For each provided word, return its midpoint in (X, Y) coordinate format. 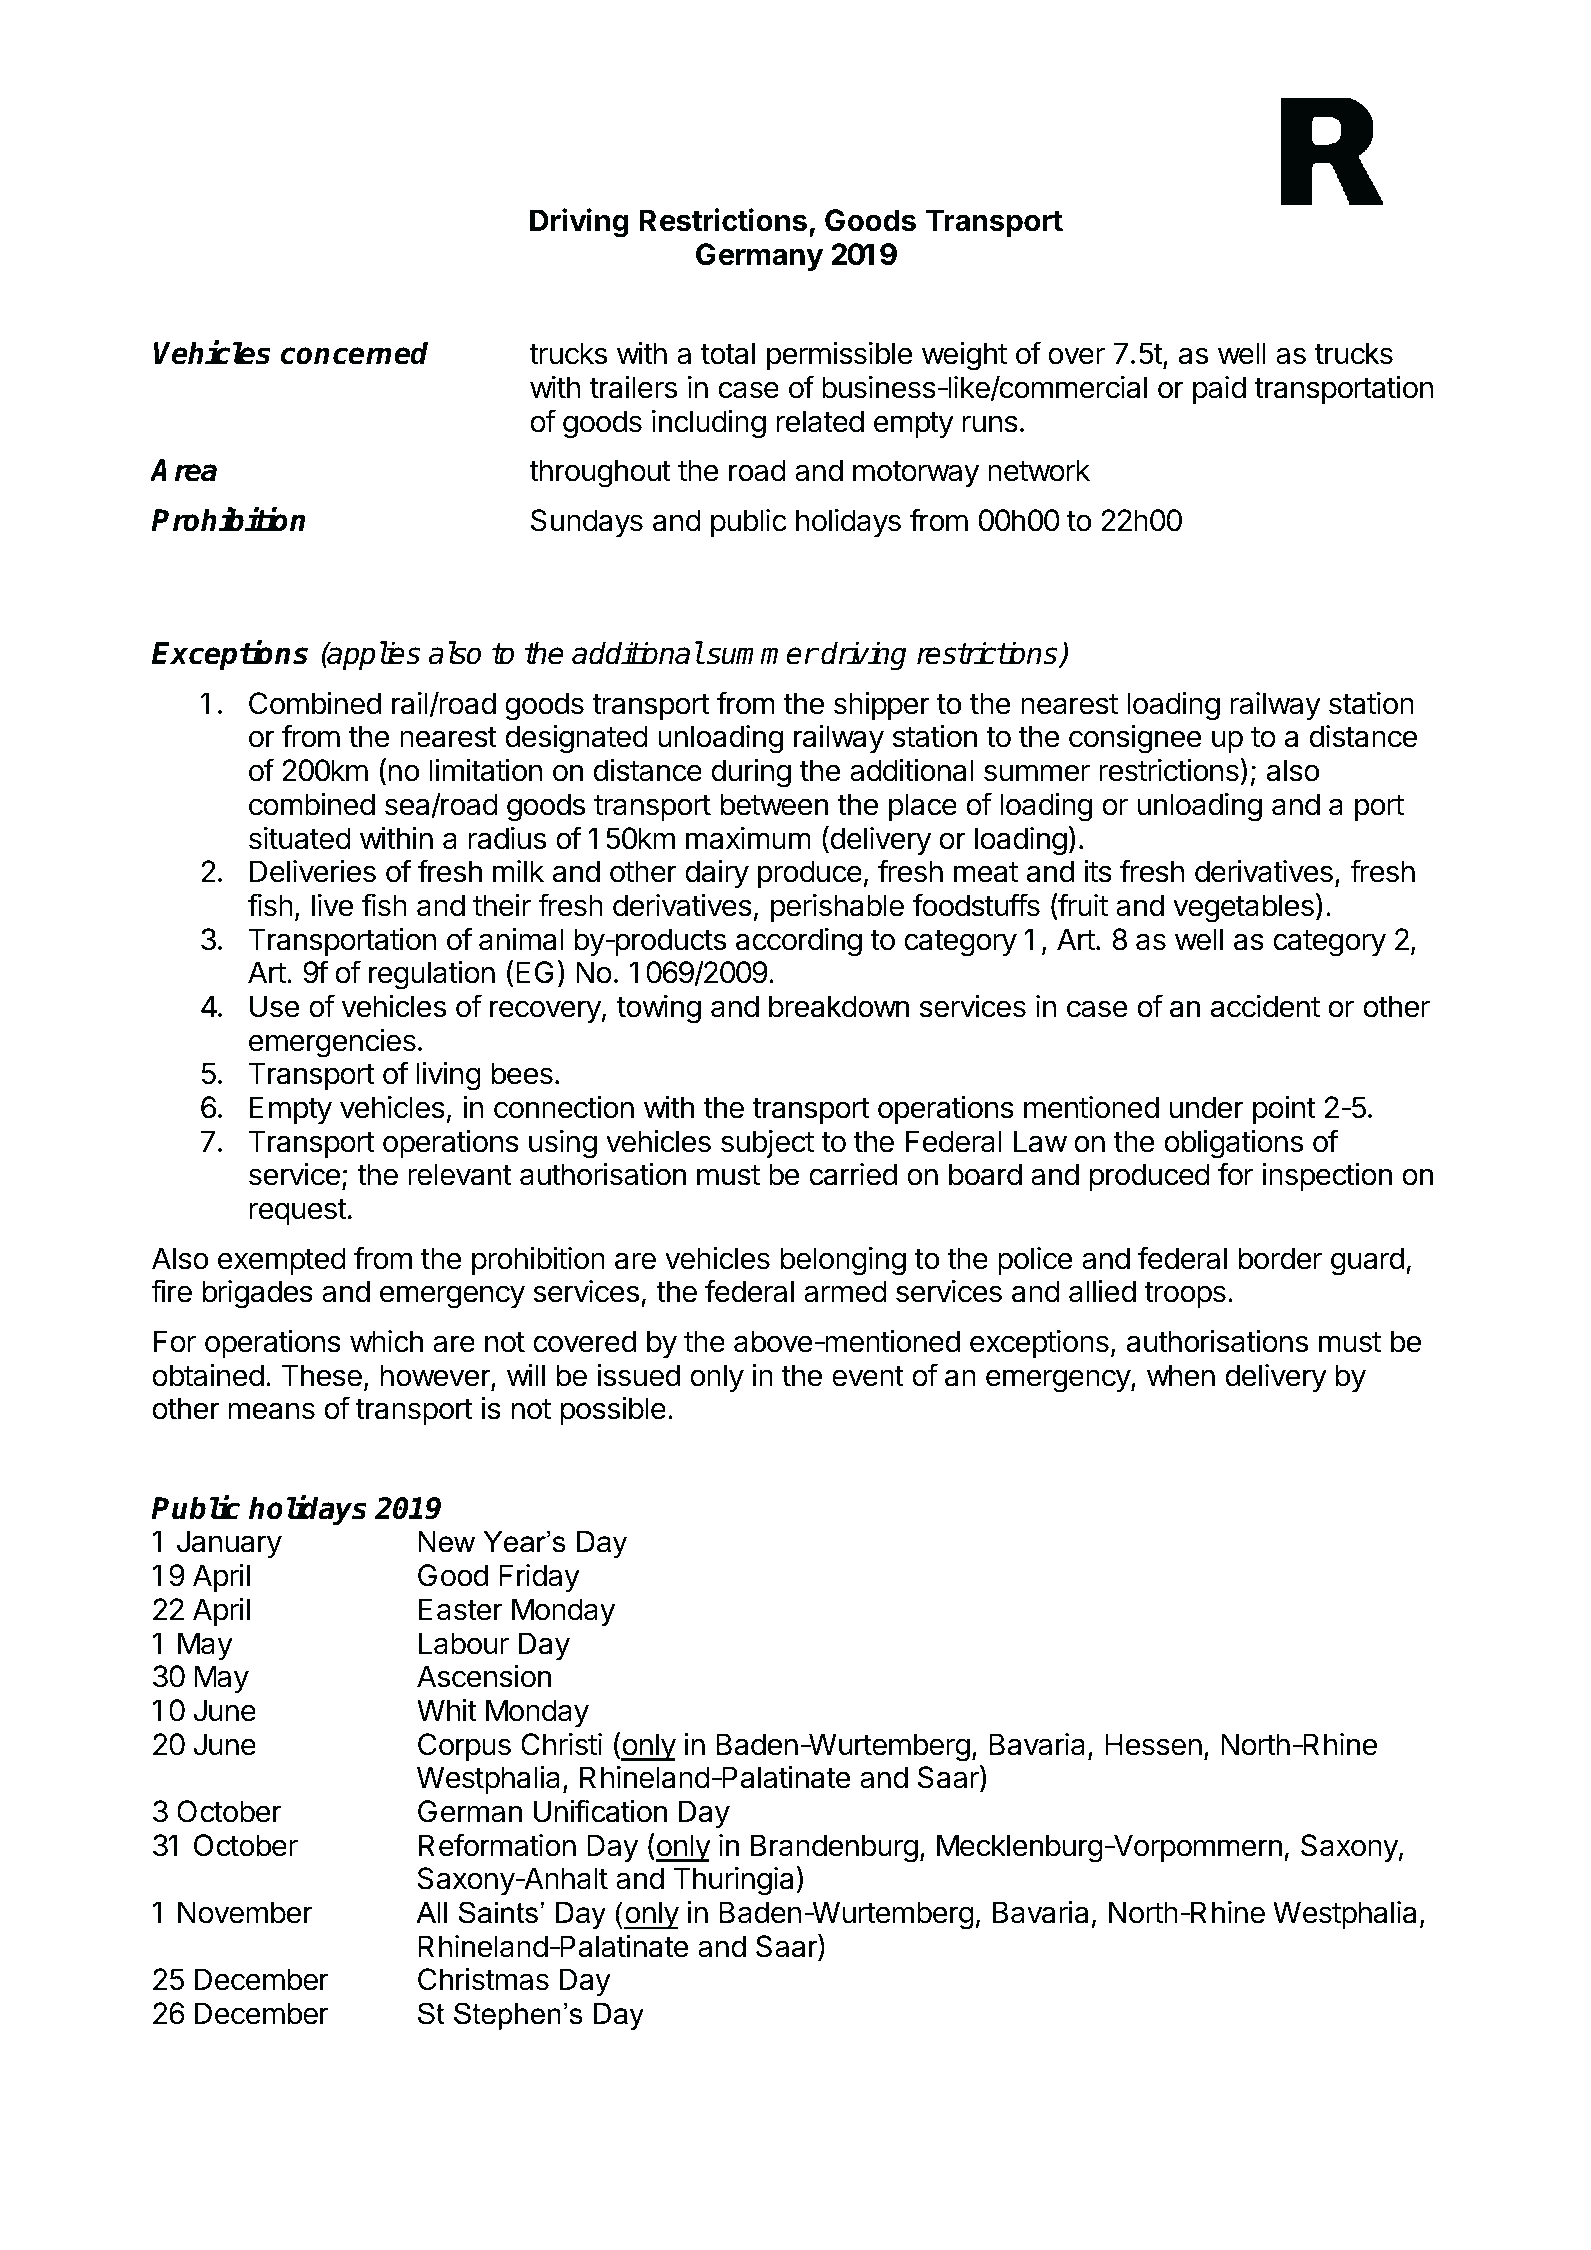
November (245, 1912)
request (298, 1212)
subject (767, 1144)
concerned (354, 353)
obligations (1233, 1144)
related (820, 421)
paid (1219, 390)
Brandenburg (834, 1848)
